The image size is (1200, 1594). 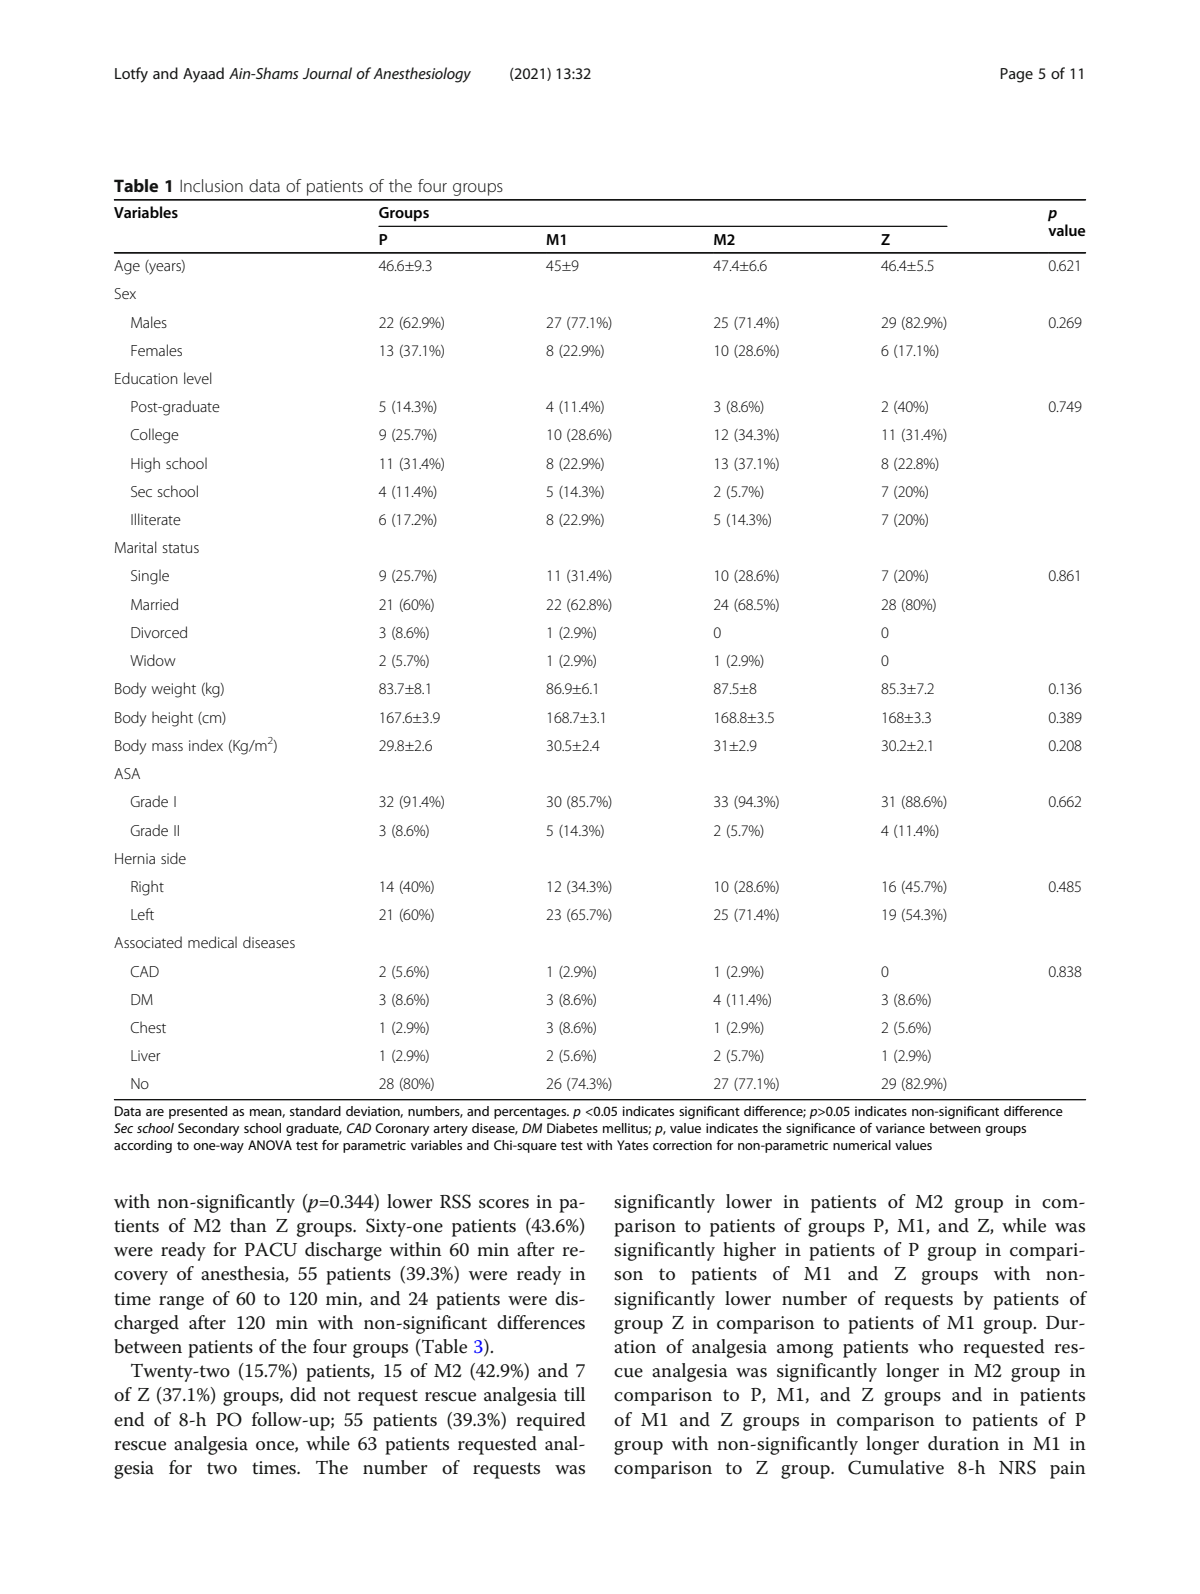 What do you see at coordinates (422, 75) in the document?
I see `Anesthesiology` at bounding box center [422, 75].
